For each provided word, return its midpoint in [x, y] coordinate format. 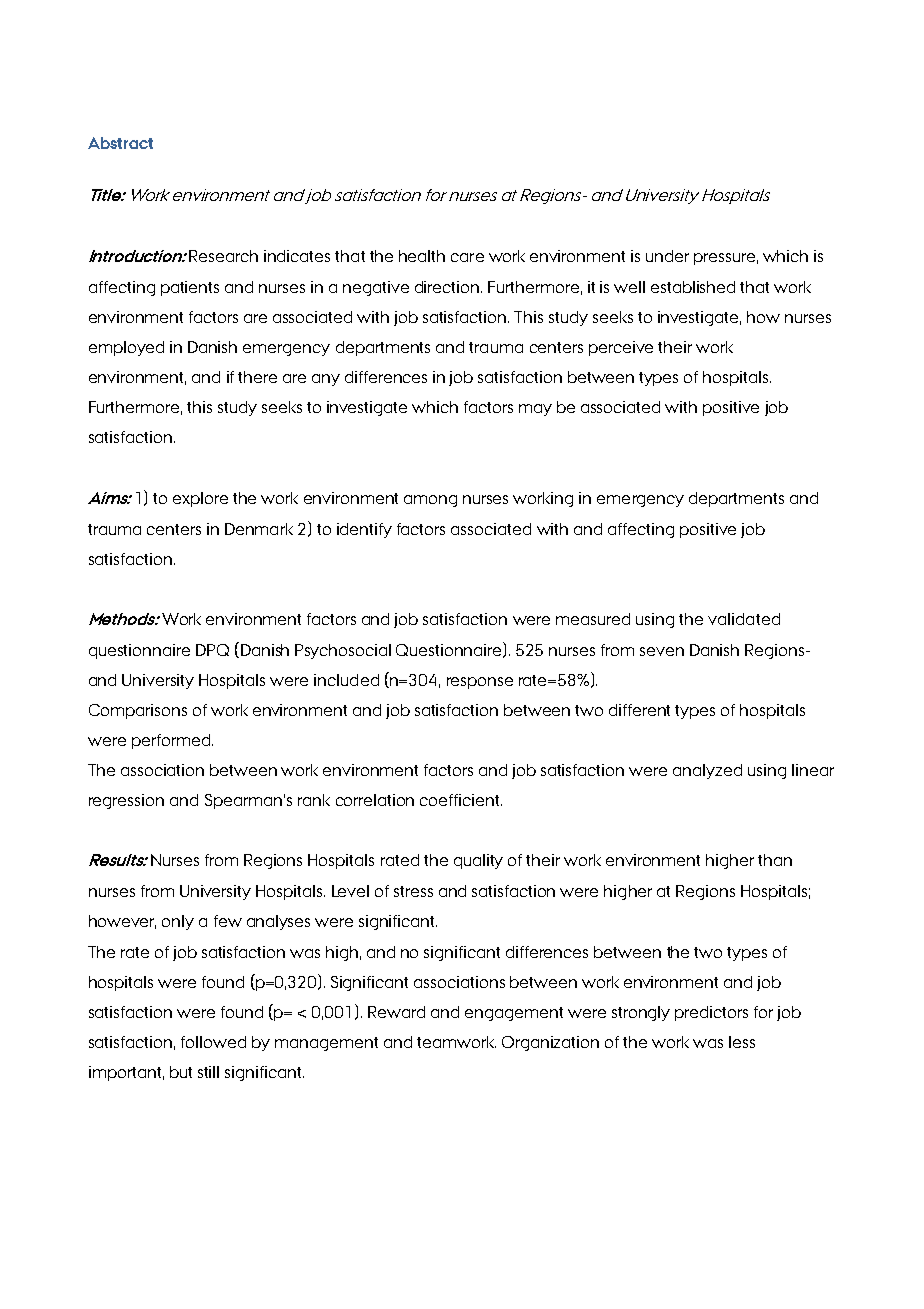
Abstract [120, 143]
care [467, 257]
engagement [514, 1014]
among [430, 501]
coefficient [461, 800]
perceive [621, 348]
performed [172, 741]
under [667, 256]
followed [213, 1042]
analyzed [707, 771]
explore [200, 499]
